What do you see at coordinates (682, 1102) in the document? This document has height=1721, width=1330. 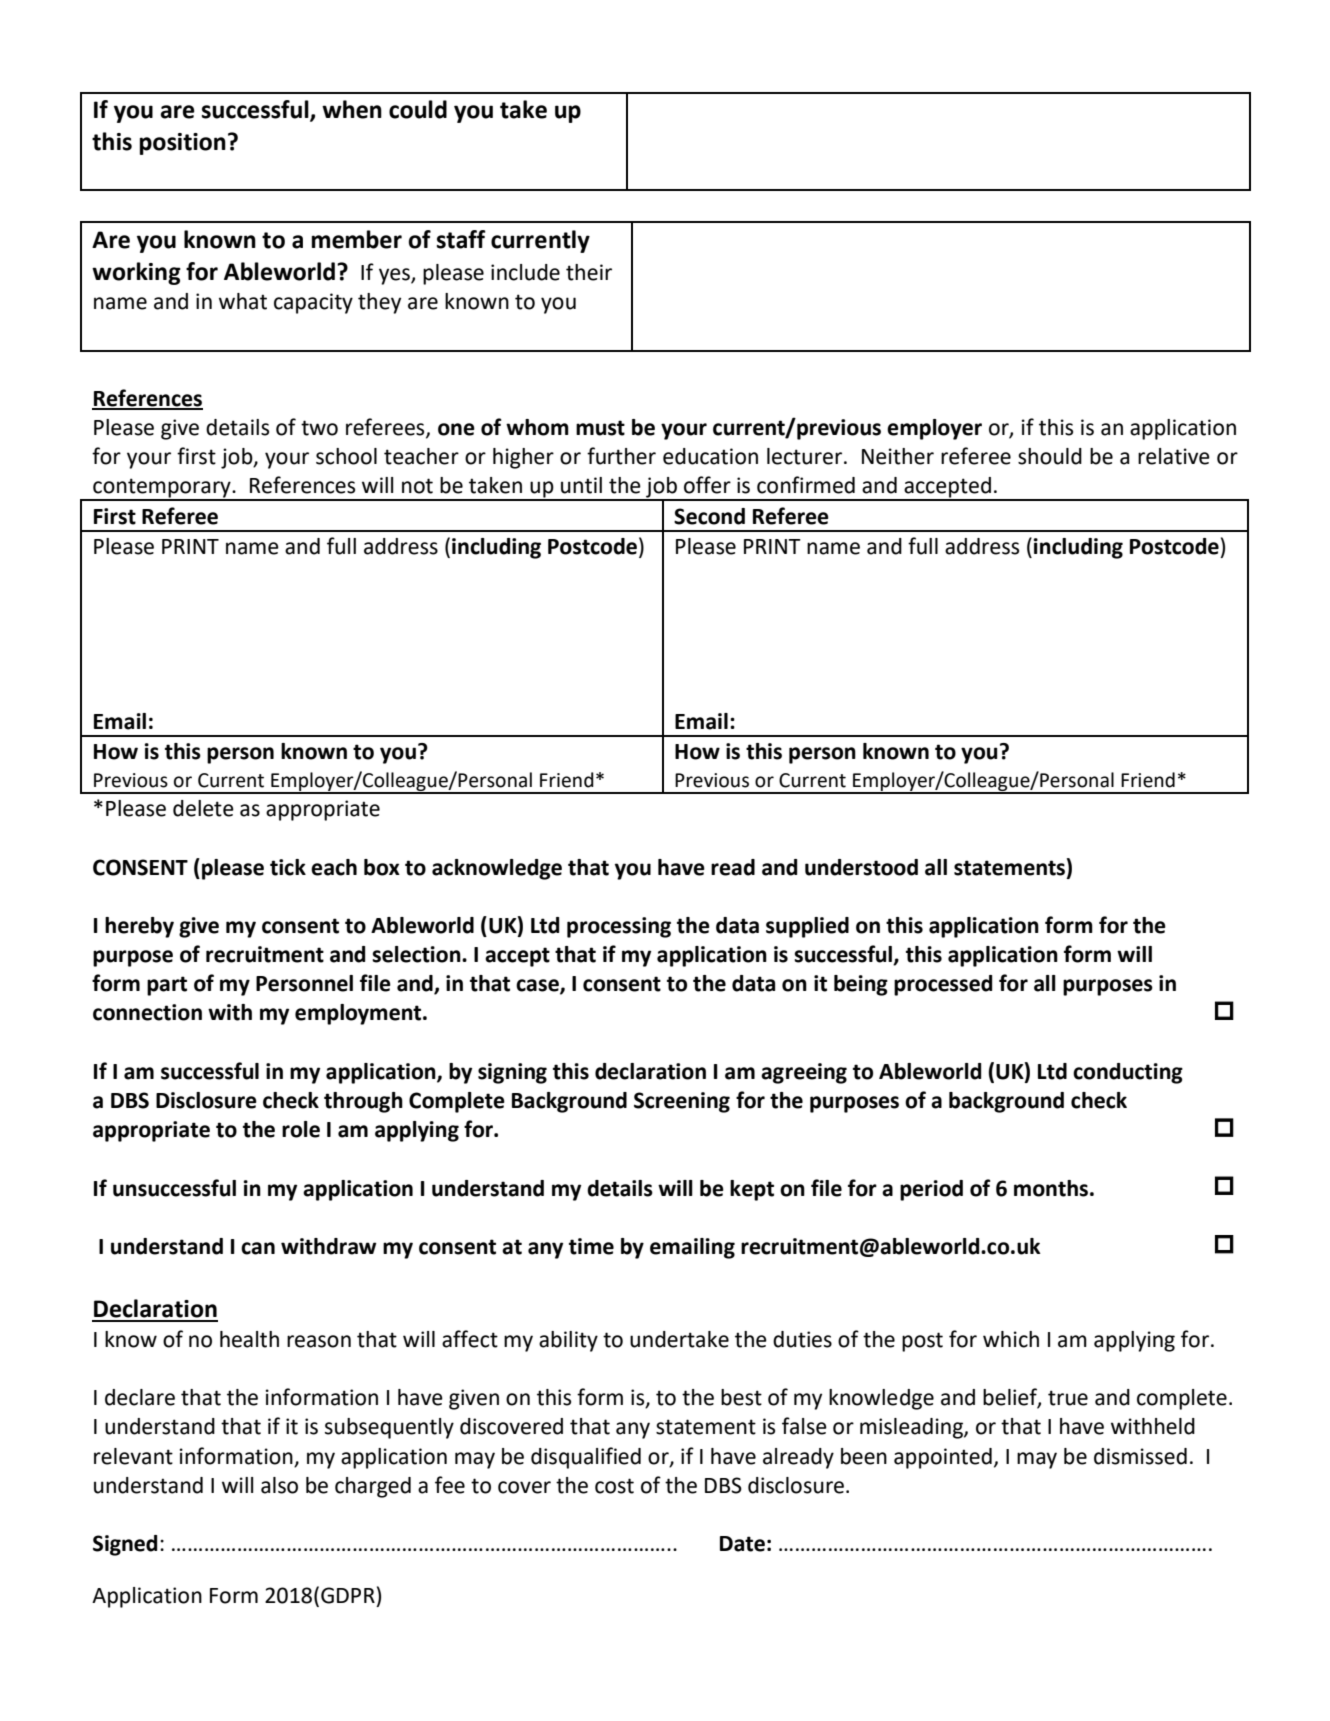 I see `Screening` at bounding box center [682, 1102].
